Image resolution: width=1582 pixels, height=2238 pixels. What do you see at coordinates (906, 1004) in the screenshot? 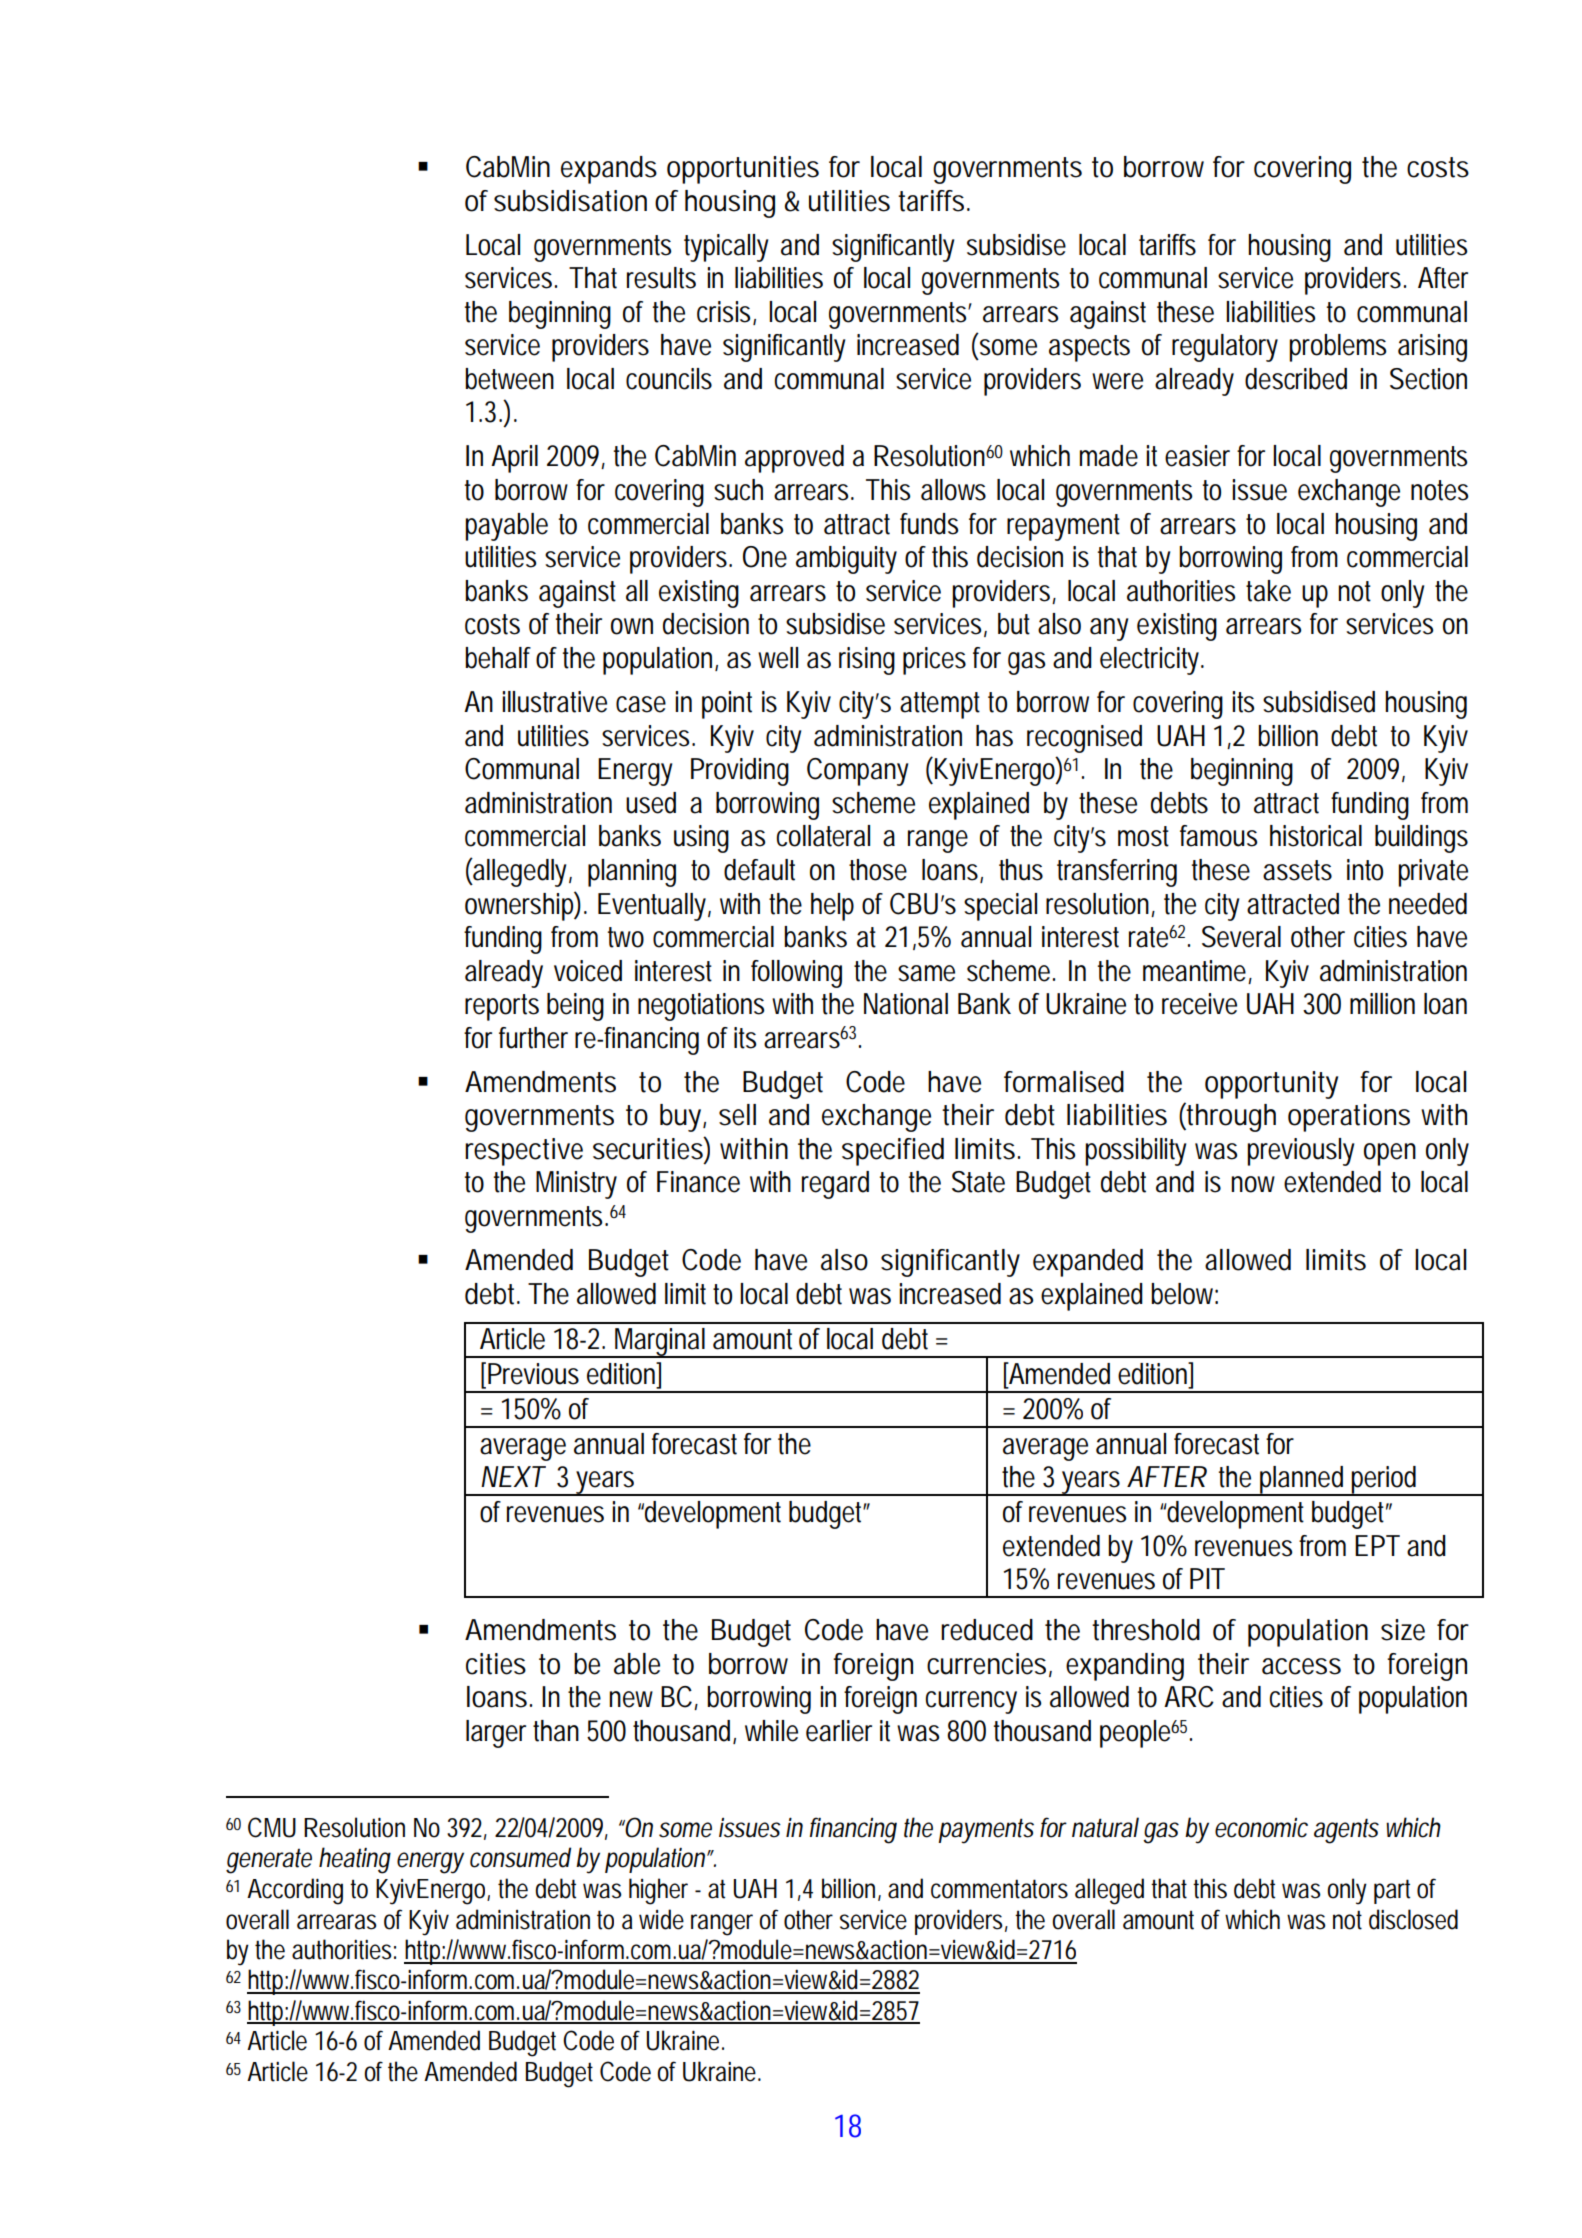
I see `National` at bounding box center [906, 1004].
